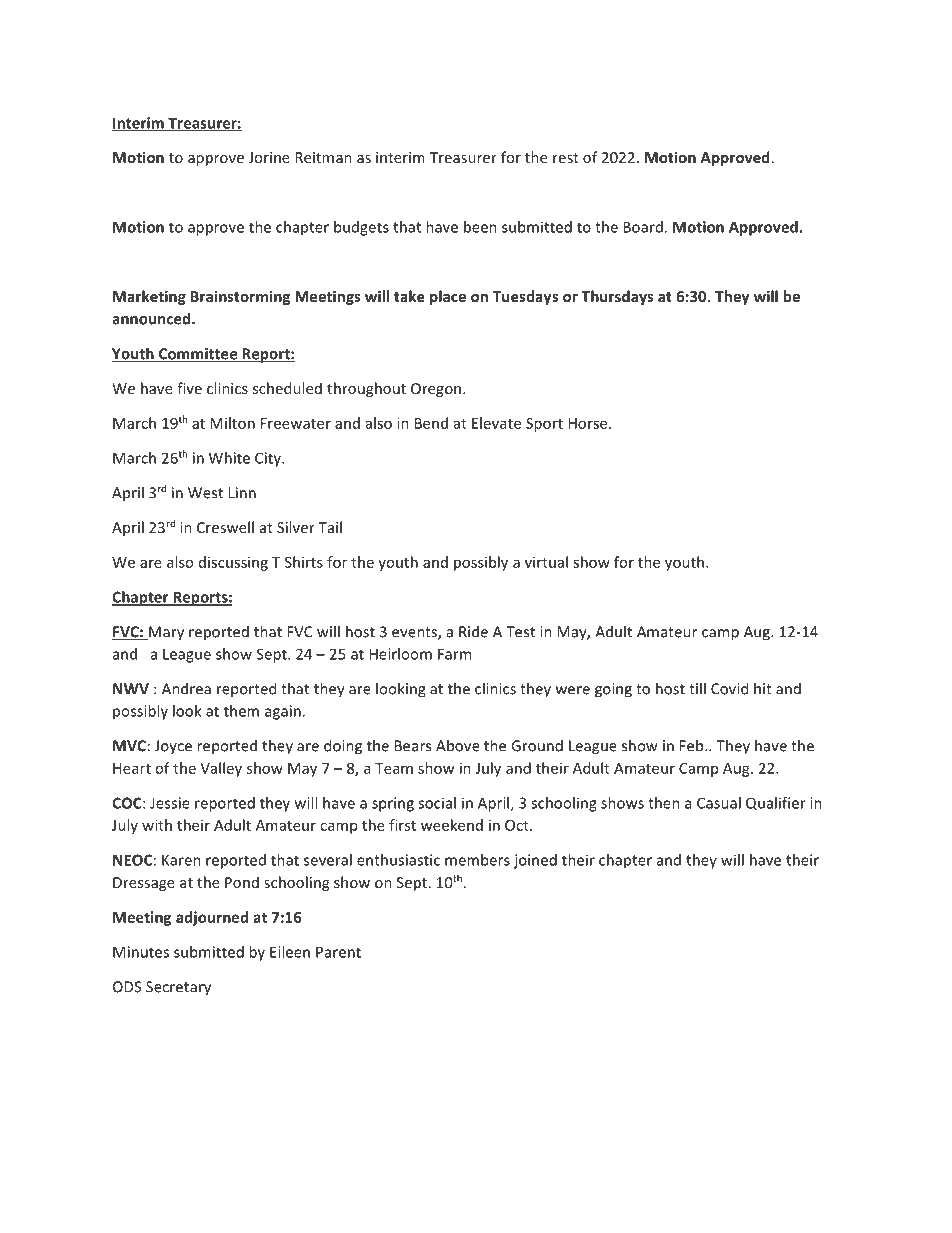 This screenshot has height=1233, width=952. What do you see at coordinates (323, 157) in the screenshot?
I see `Reitman` at bounding box center [323, 157].
